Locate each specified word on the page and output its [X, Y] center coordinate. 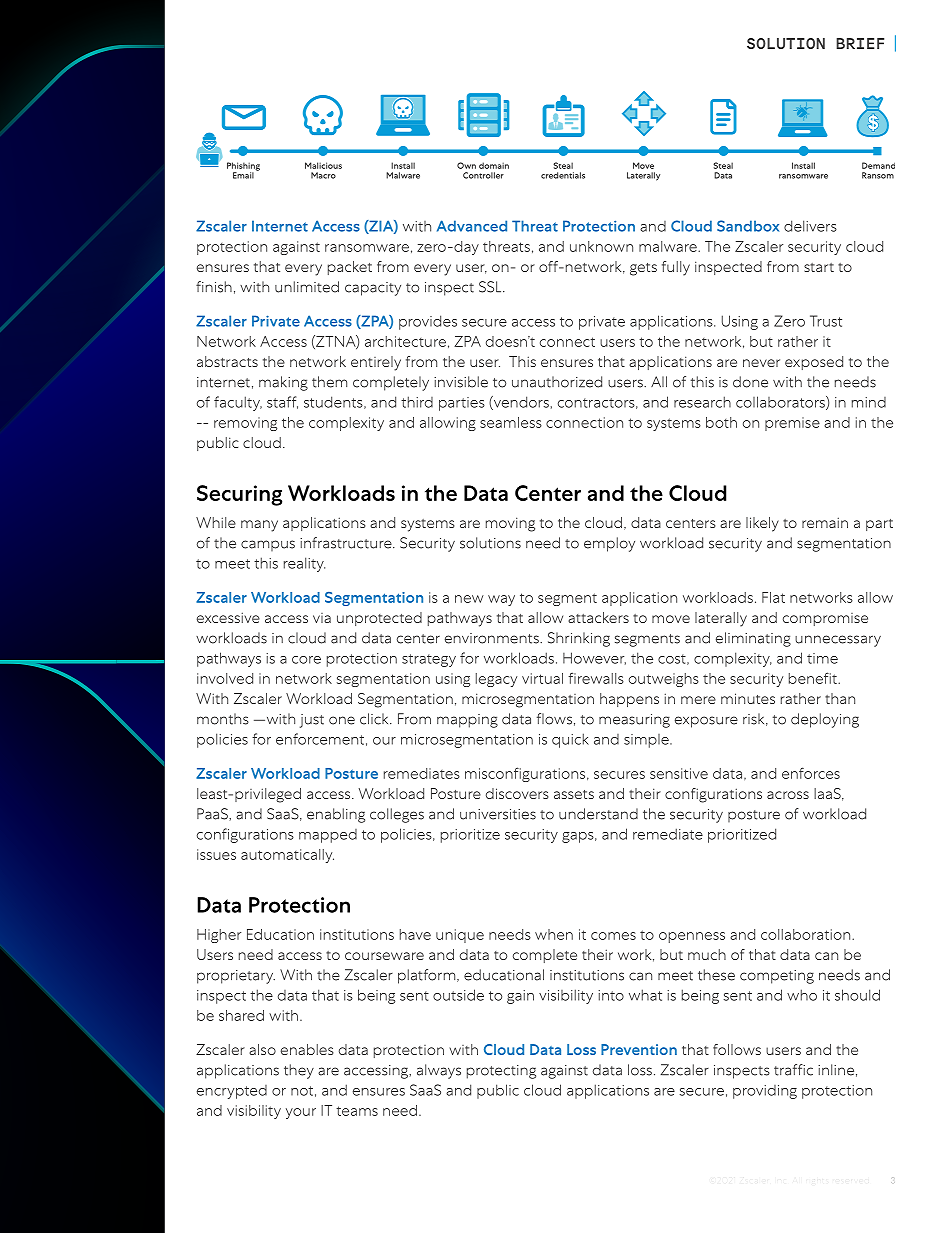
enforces [811, 773]
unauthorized [557, 382]
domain [494, 165]
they [299, 1071]
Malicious [323, 165]
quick [570, 740]
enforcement [320, 739]
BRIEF [860, 43]
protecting [501, 1072]
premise [792, 424]
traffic [793, 1070]
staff [282, 402]
